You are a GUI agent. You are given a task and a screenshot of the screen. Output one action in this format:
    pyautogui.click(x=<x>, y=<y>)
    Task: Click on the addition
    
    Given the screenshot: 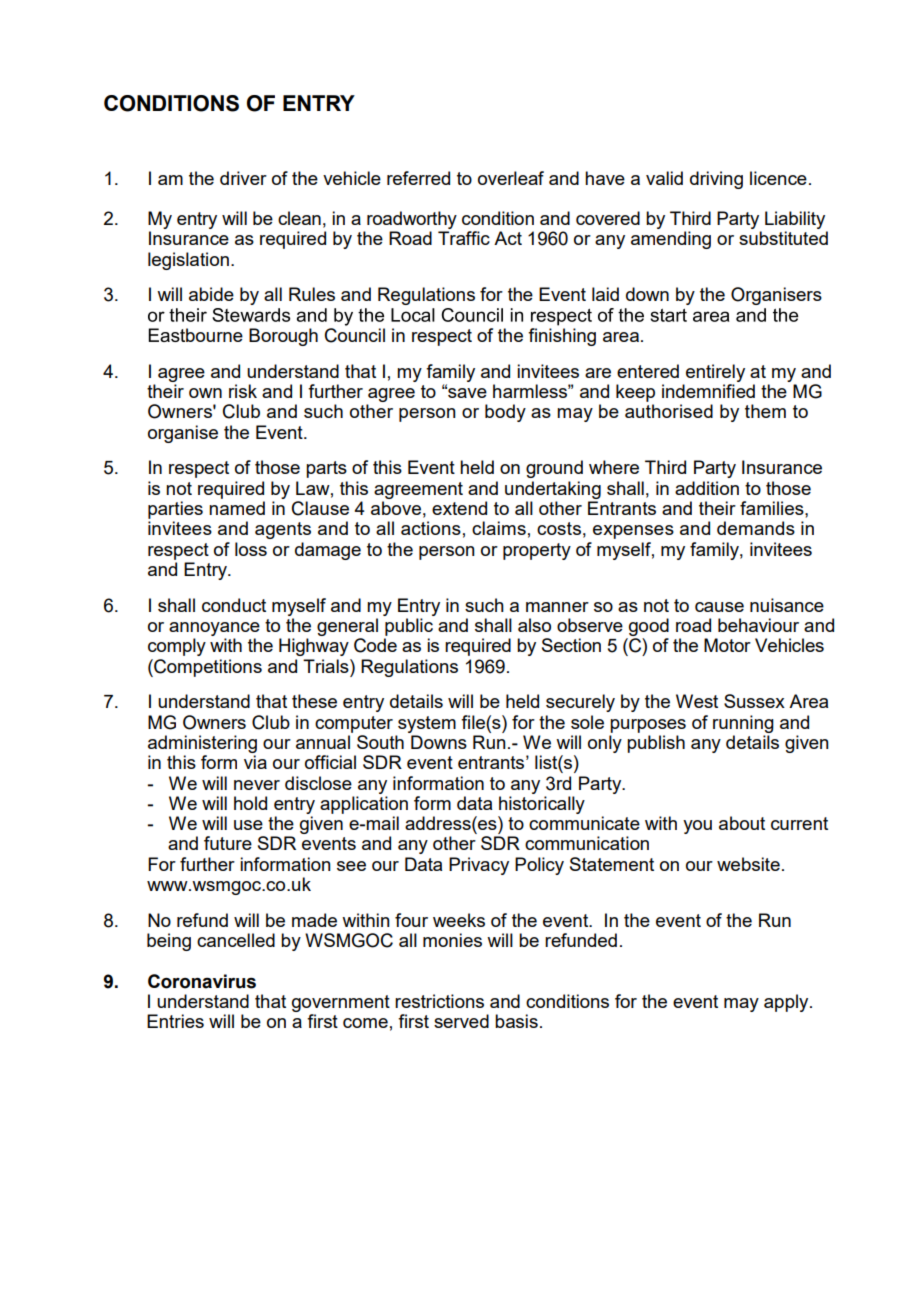 What is the action you would take?
    pyautogui.click(x=707, y=488)
